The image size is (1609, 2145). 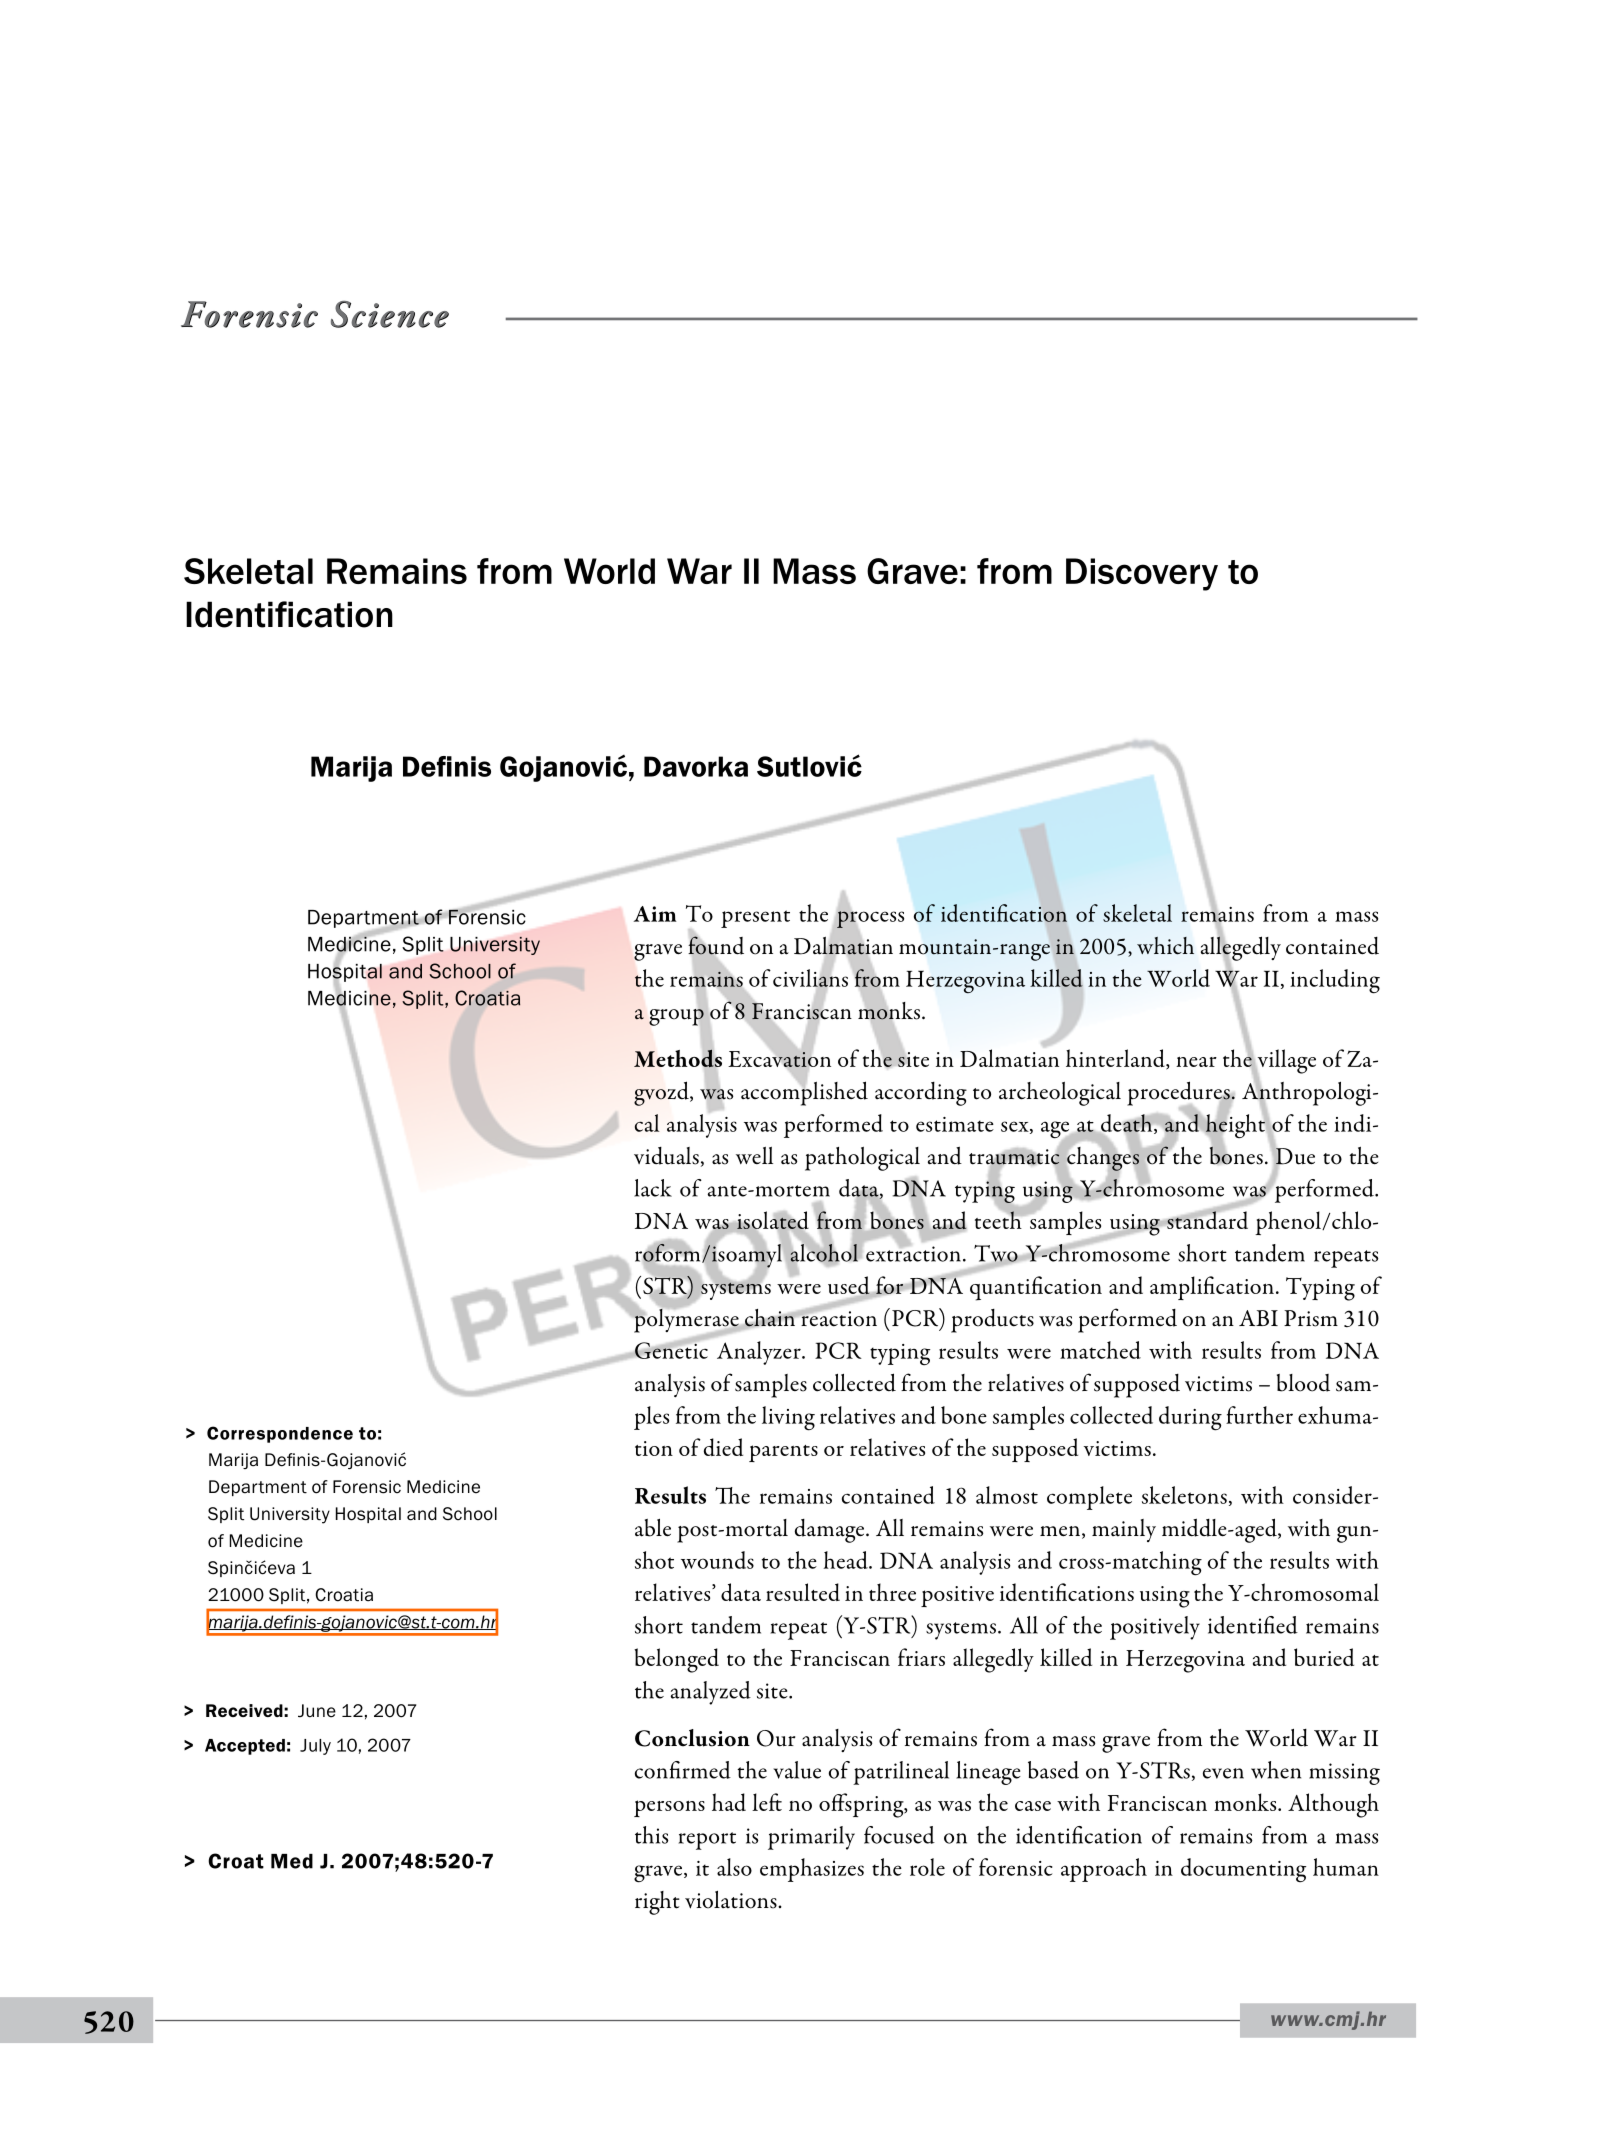 I want to click on Discovery, so click(x=1142, y=574).
